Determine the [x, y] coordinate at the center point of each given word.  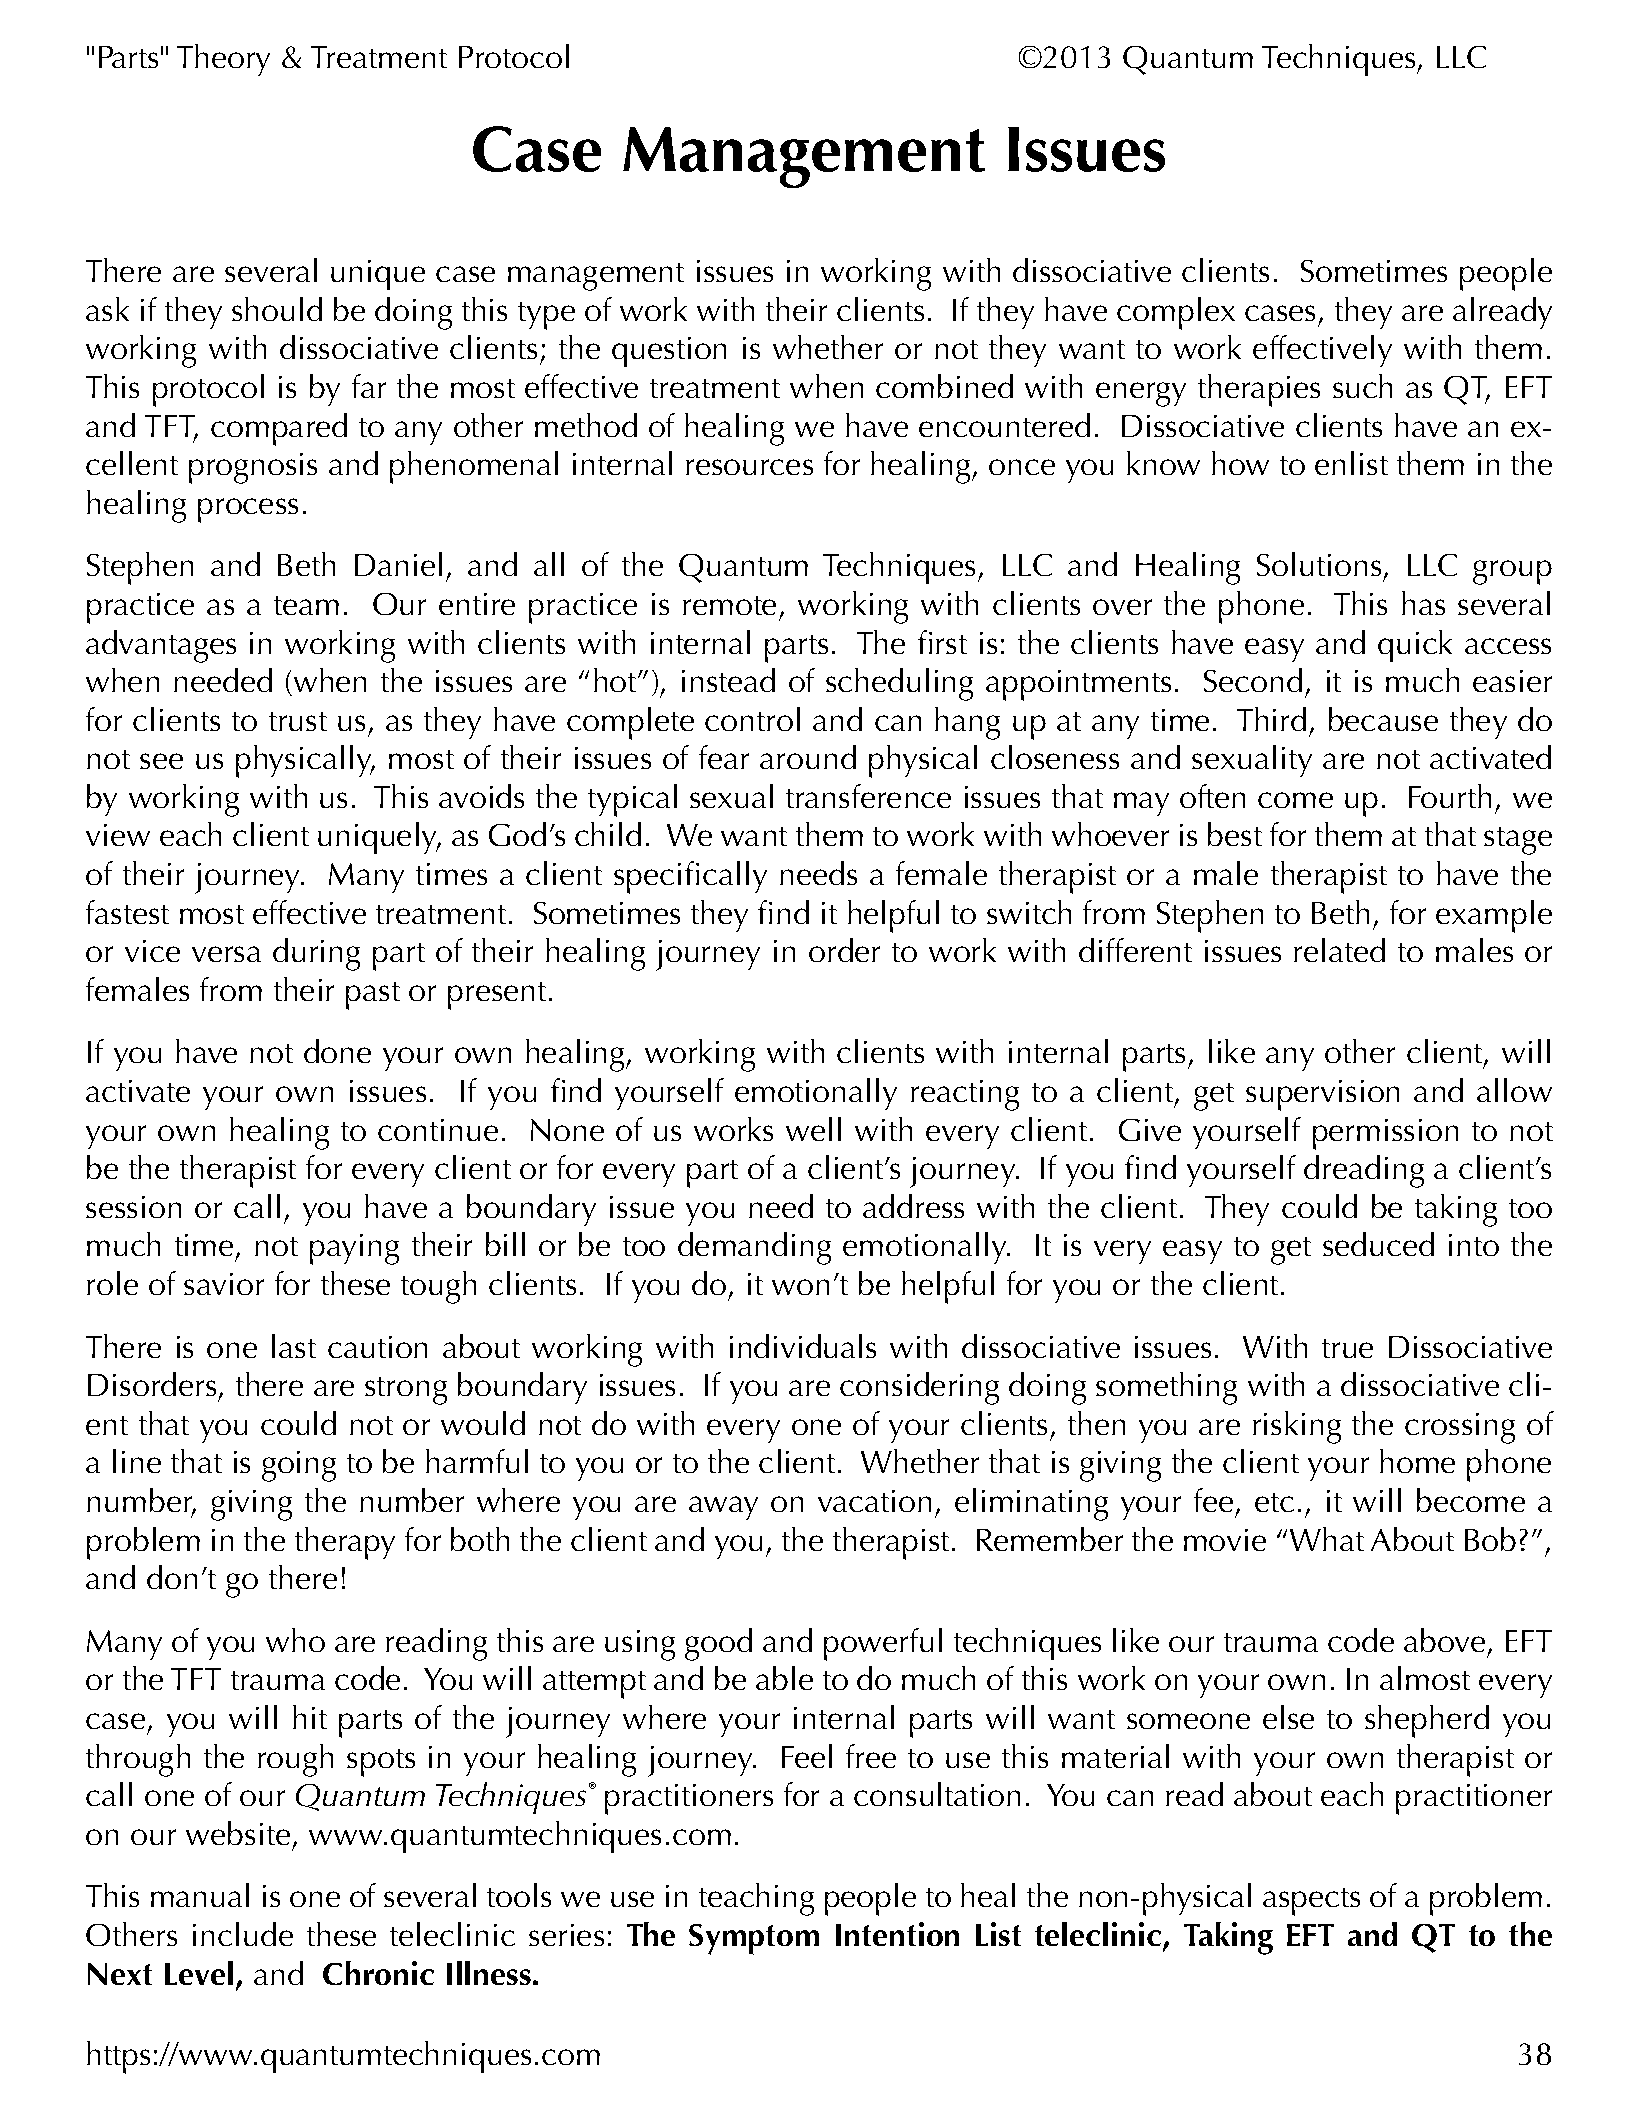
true [1347, 1348]
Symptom [754, 1939]
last [294, 1346]
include [243, 1934]
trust [298, 721]
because [1383, 719]
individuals [803, 1346]
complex [1176, 313]
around [808, 757]
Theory [223, 60]
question [669, 352]
